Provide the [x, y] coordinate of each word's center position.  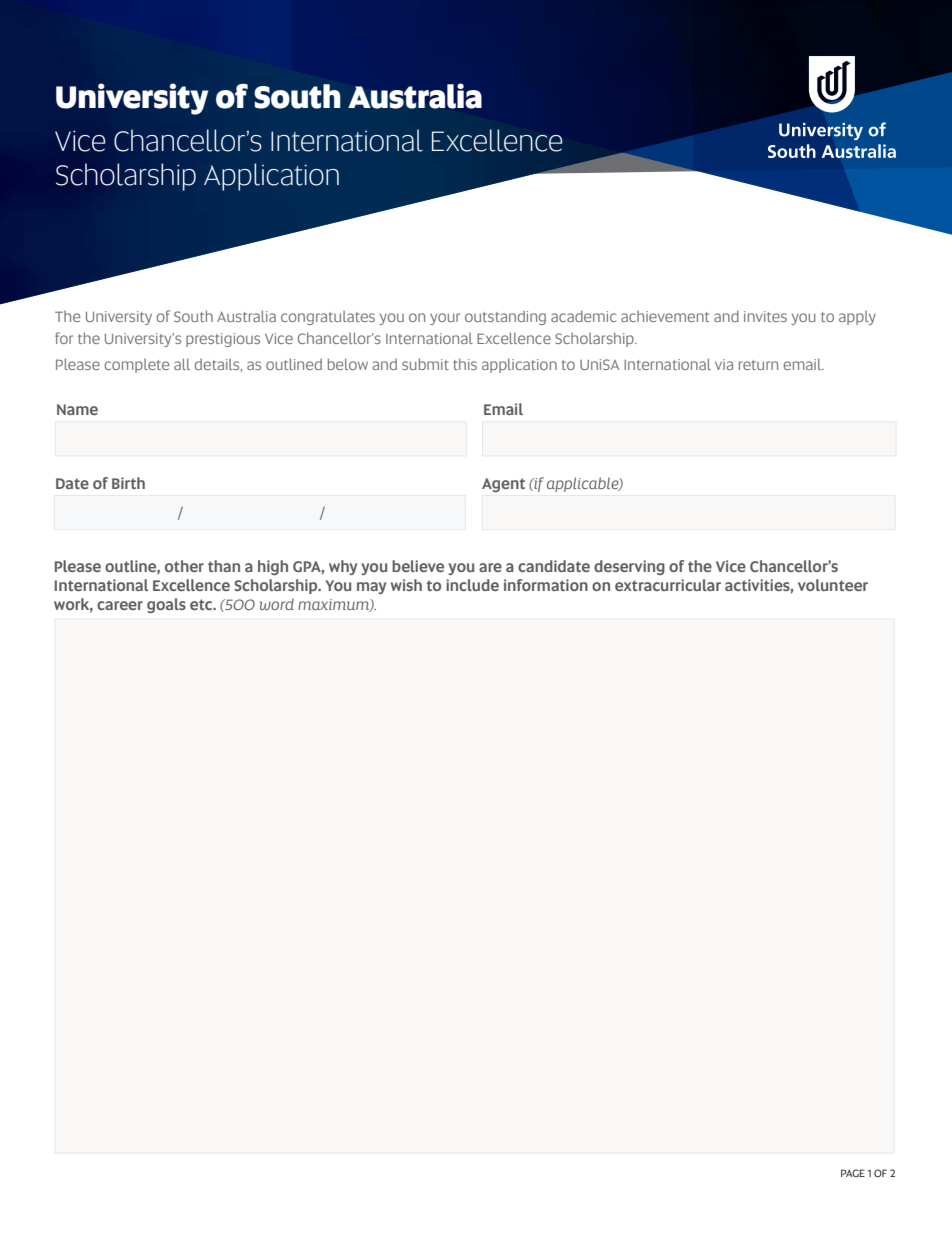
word [277, 604]
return [758, 365]
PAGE [853, 1173]
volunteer [833, 585]
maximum [334, 605]
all [182, 364]
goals [166, 605]
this [465, 364]
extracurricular [668, 585]
